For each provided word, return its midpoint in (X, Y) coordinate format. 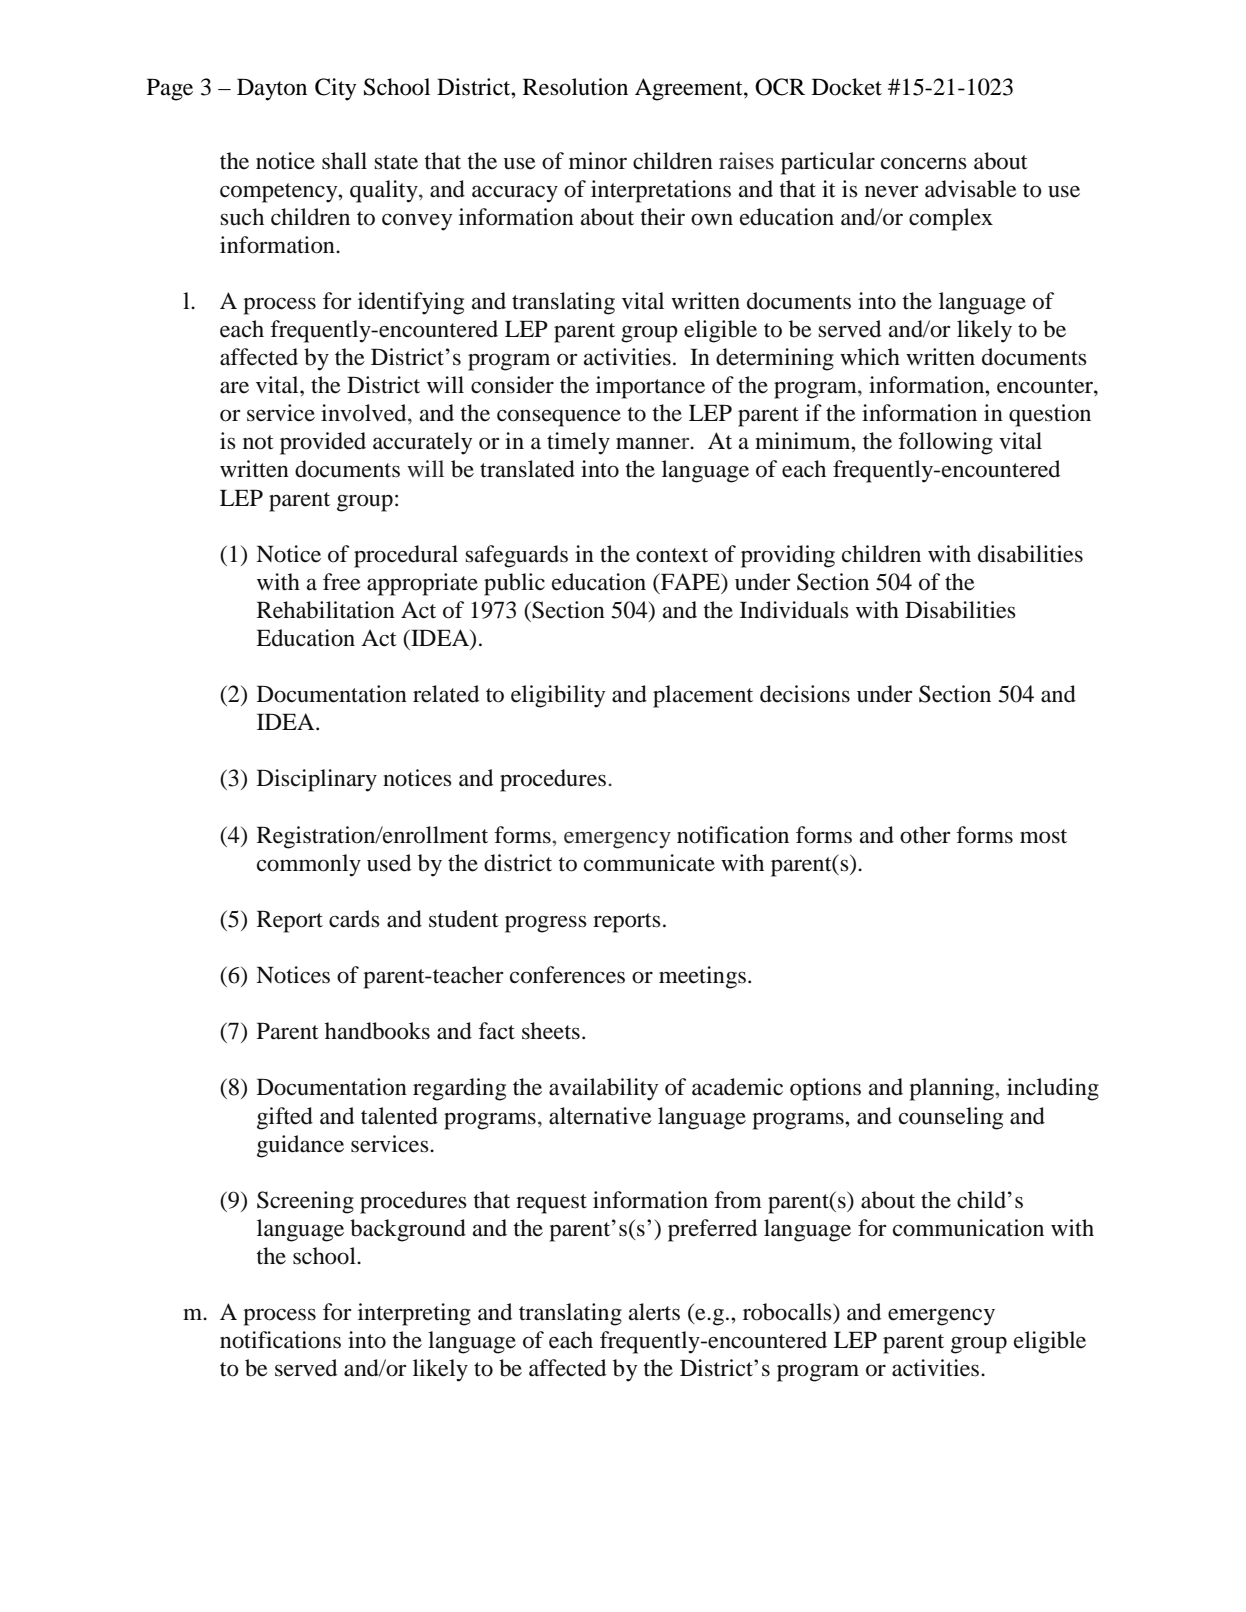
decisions (805, 694)
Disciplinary (317, 780)
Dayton (272, 89)
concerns (924, 163)
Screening (305, 1202)
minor (598, 161)
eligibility (558, 696)
